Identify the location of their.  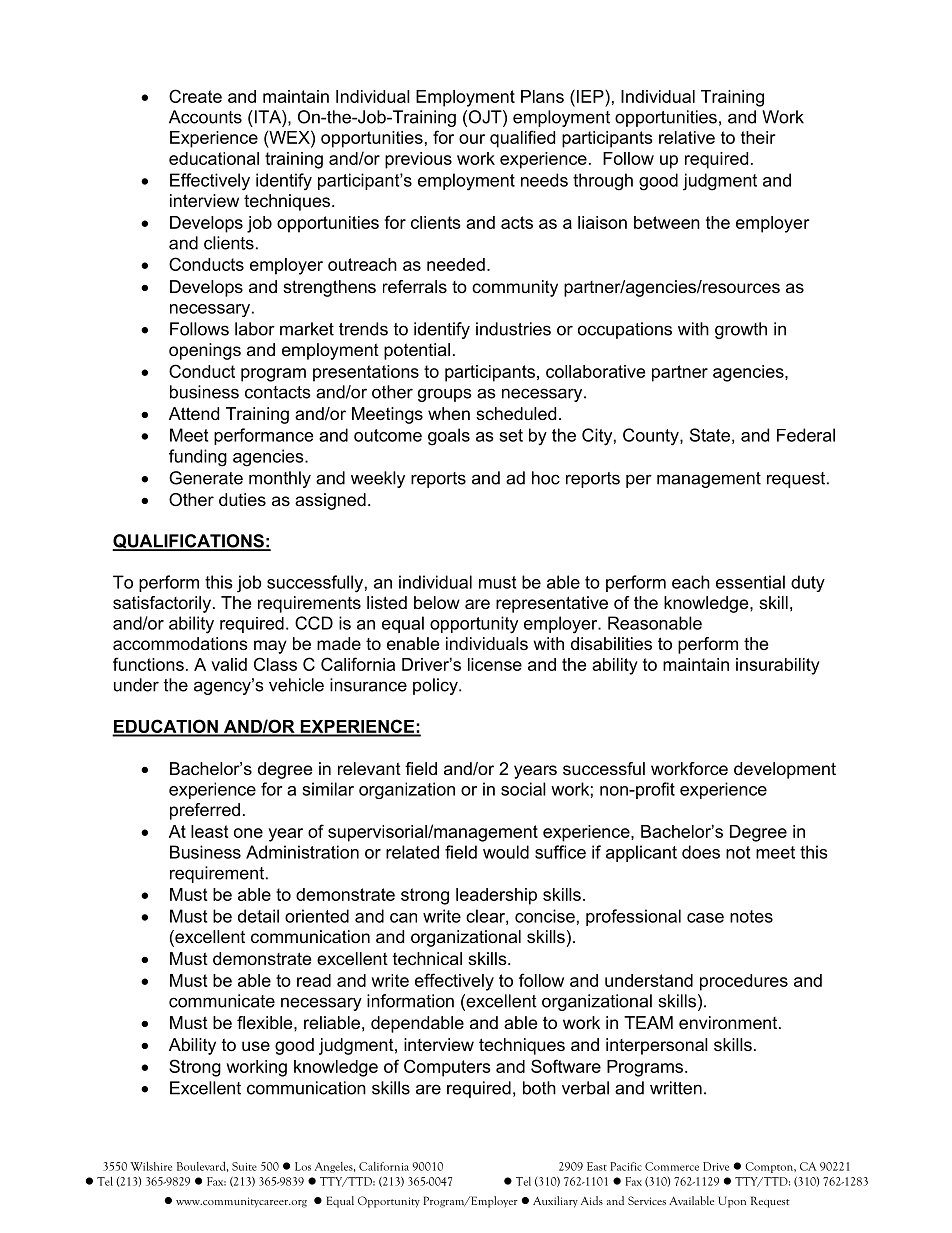
(758, 137).
